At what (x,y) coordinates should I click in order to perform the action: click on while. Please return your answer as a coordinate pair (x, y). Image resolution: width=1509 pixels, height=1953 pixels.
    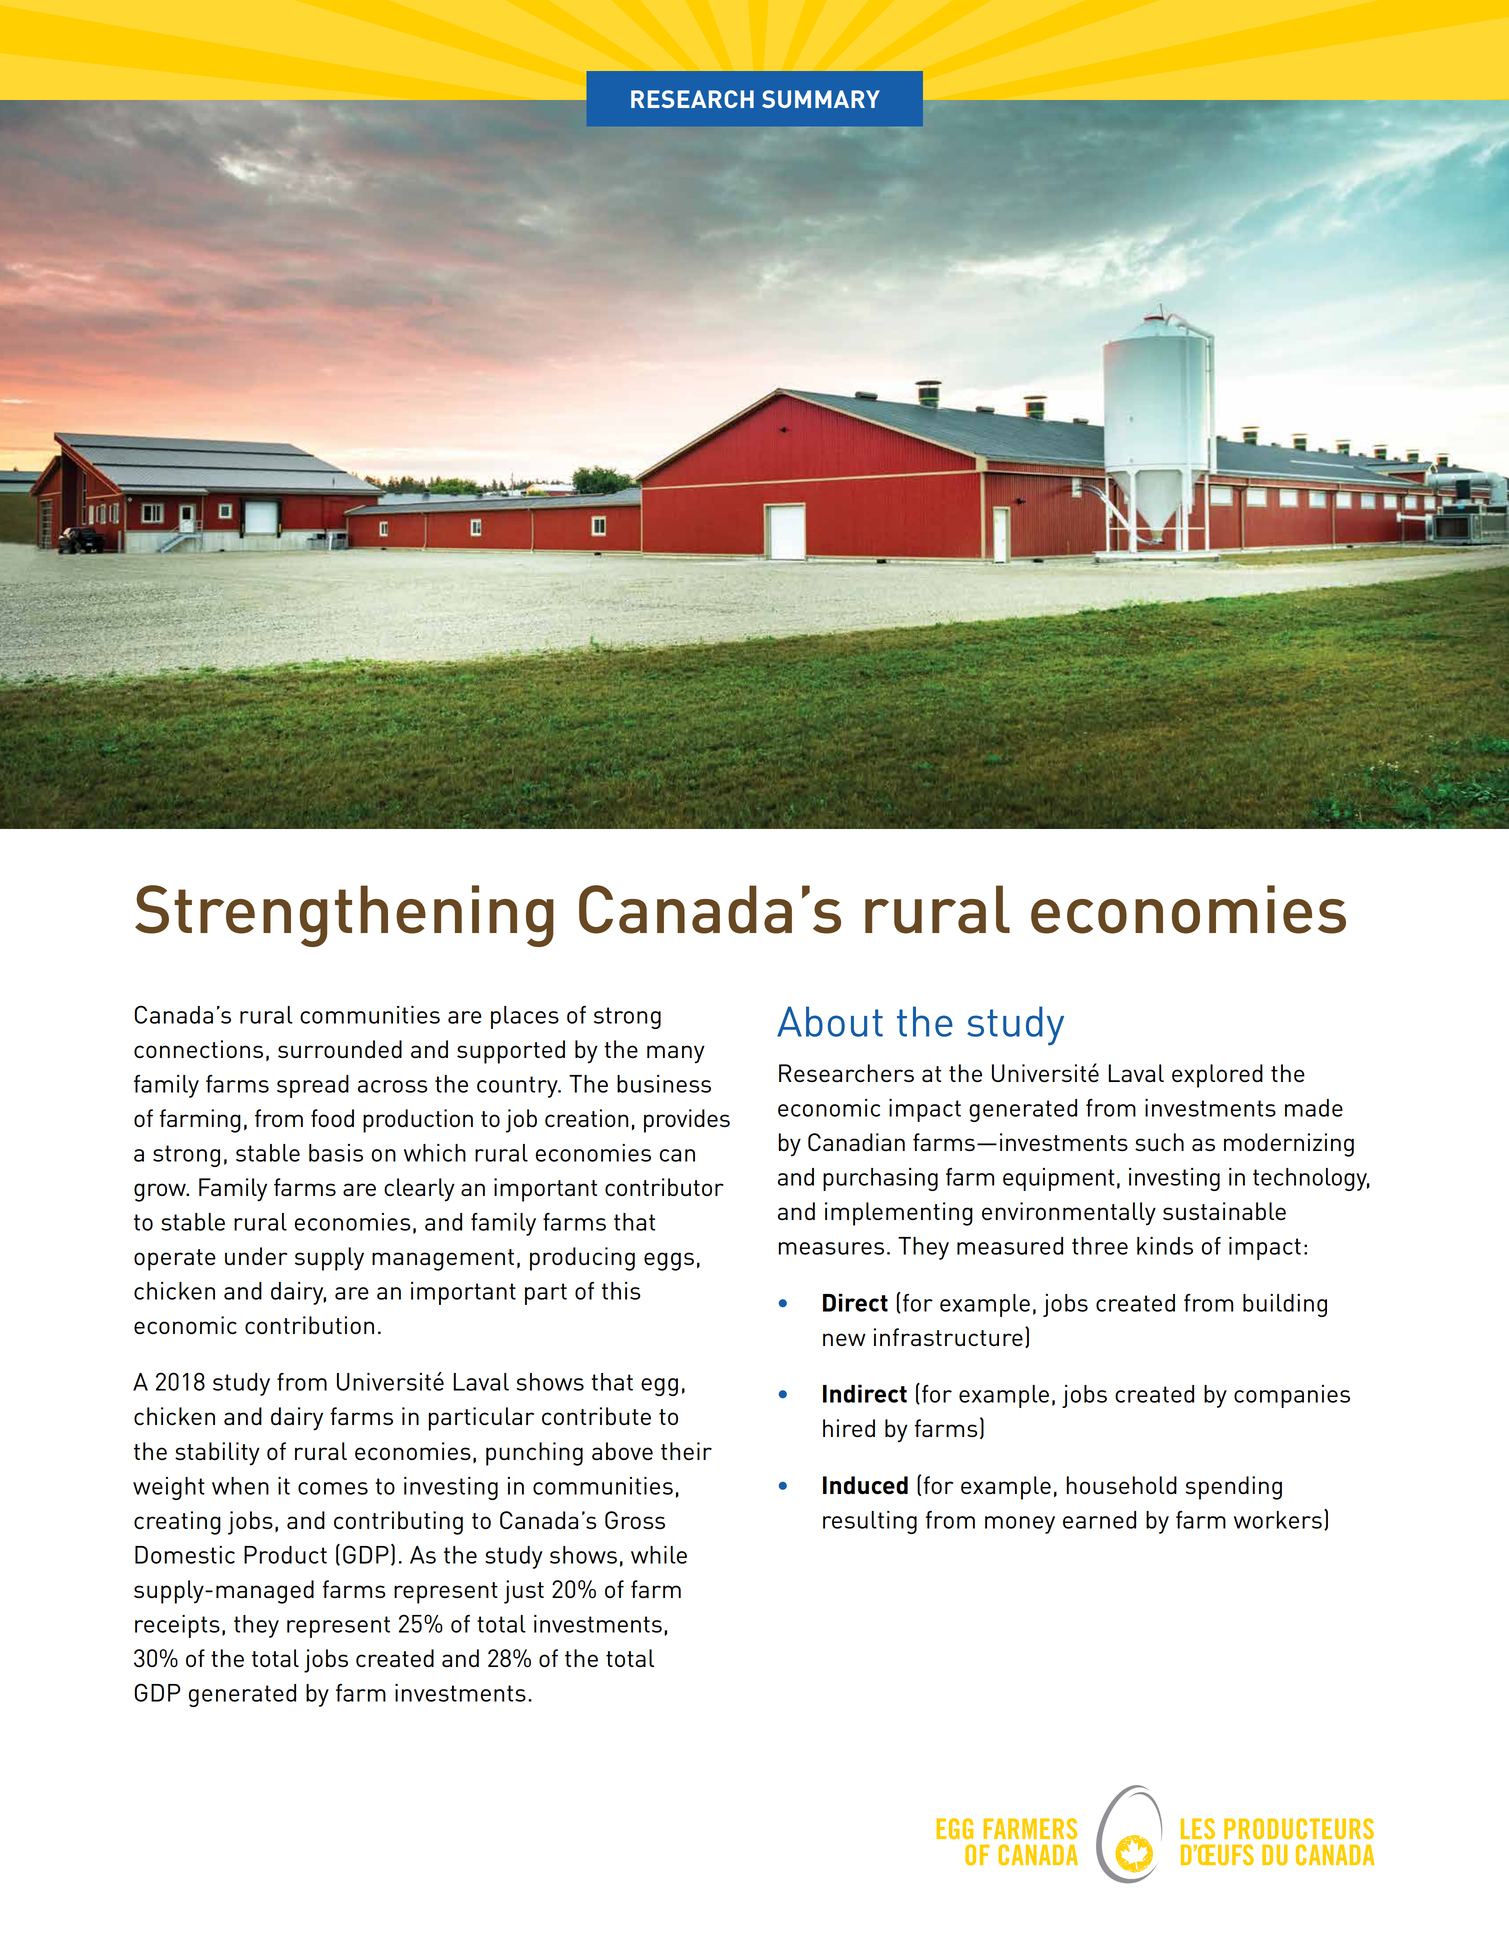
    Looking at the image, I should click on (659, 1555).
